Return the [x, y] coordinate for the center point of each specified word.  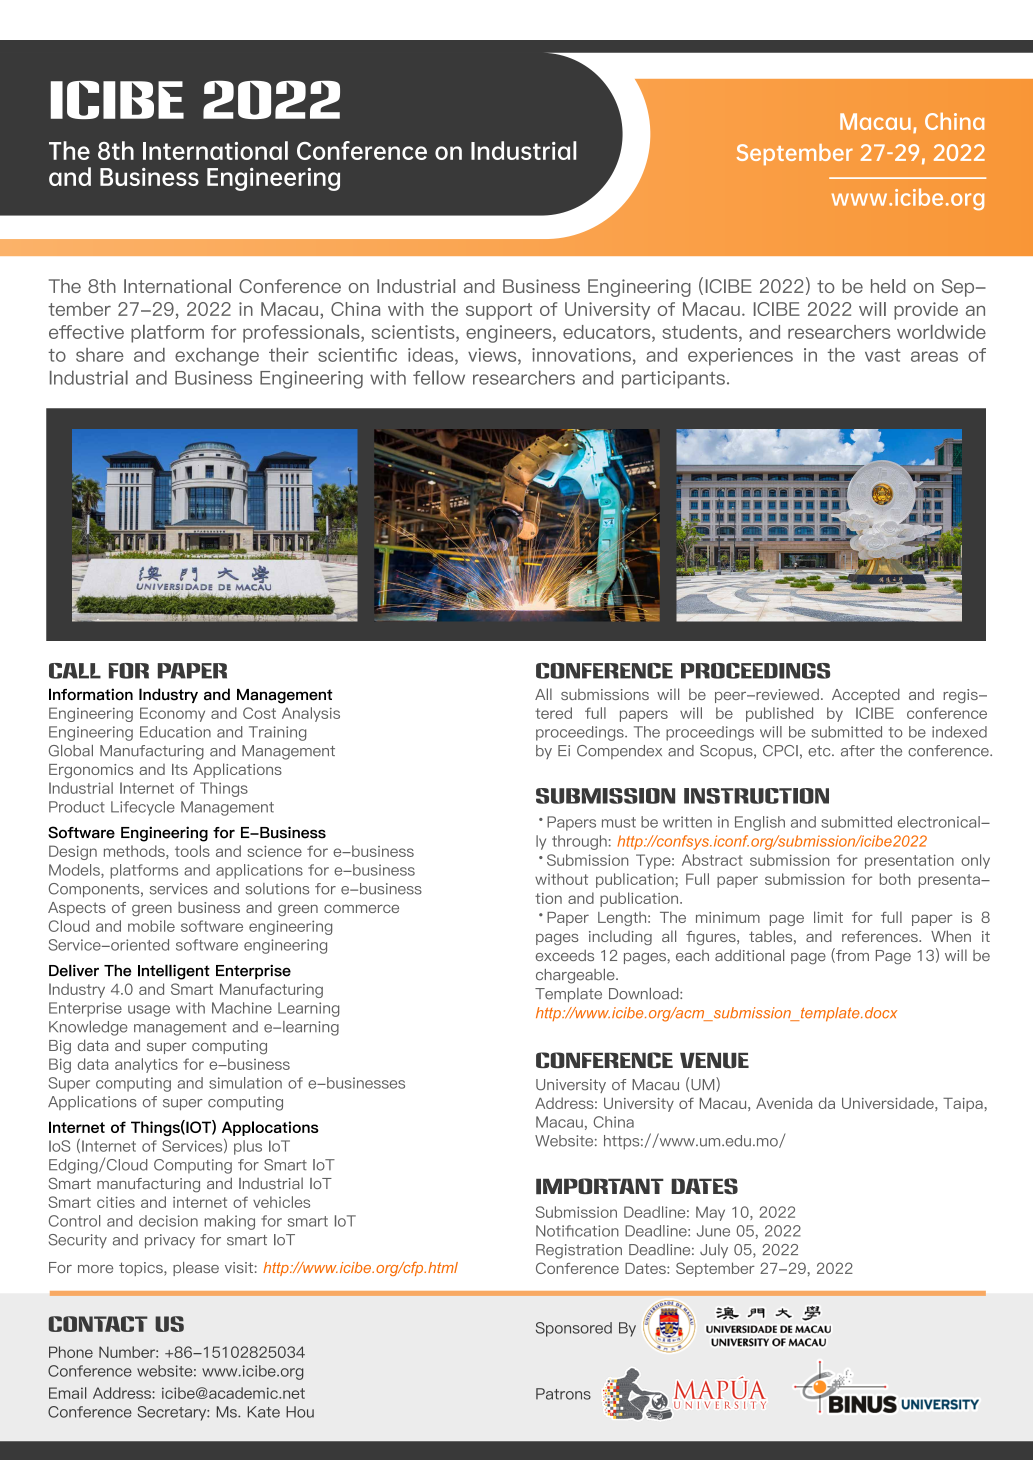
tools [192, 851]
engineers [510, 334]
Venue [714, 1060]
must [619, 822]
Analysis [311, 714]
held [888, 286]
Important [600, 1186]
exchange [217, 357]
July [714, 1251]
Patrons [563, 1394]
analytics [146, 1065]
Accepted [866, 695]
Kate [264, 1412]
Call [75, 671]
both [895, 879]
